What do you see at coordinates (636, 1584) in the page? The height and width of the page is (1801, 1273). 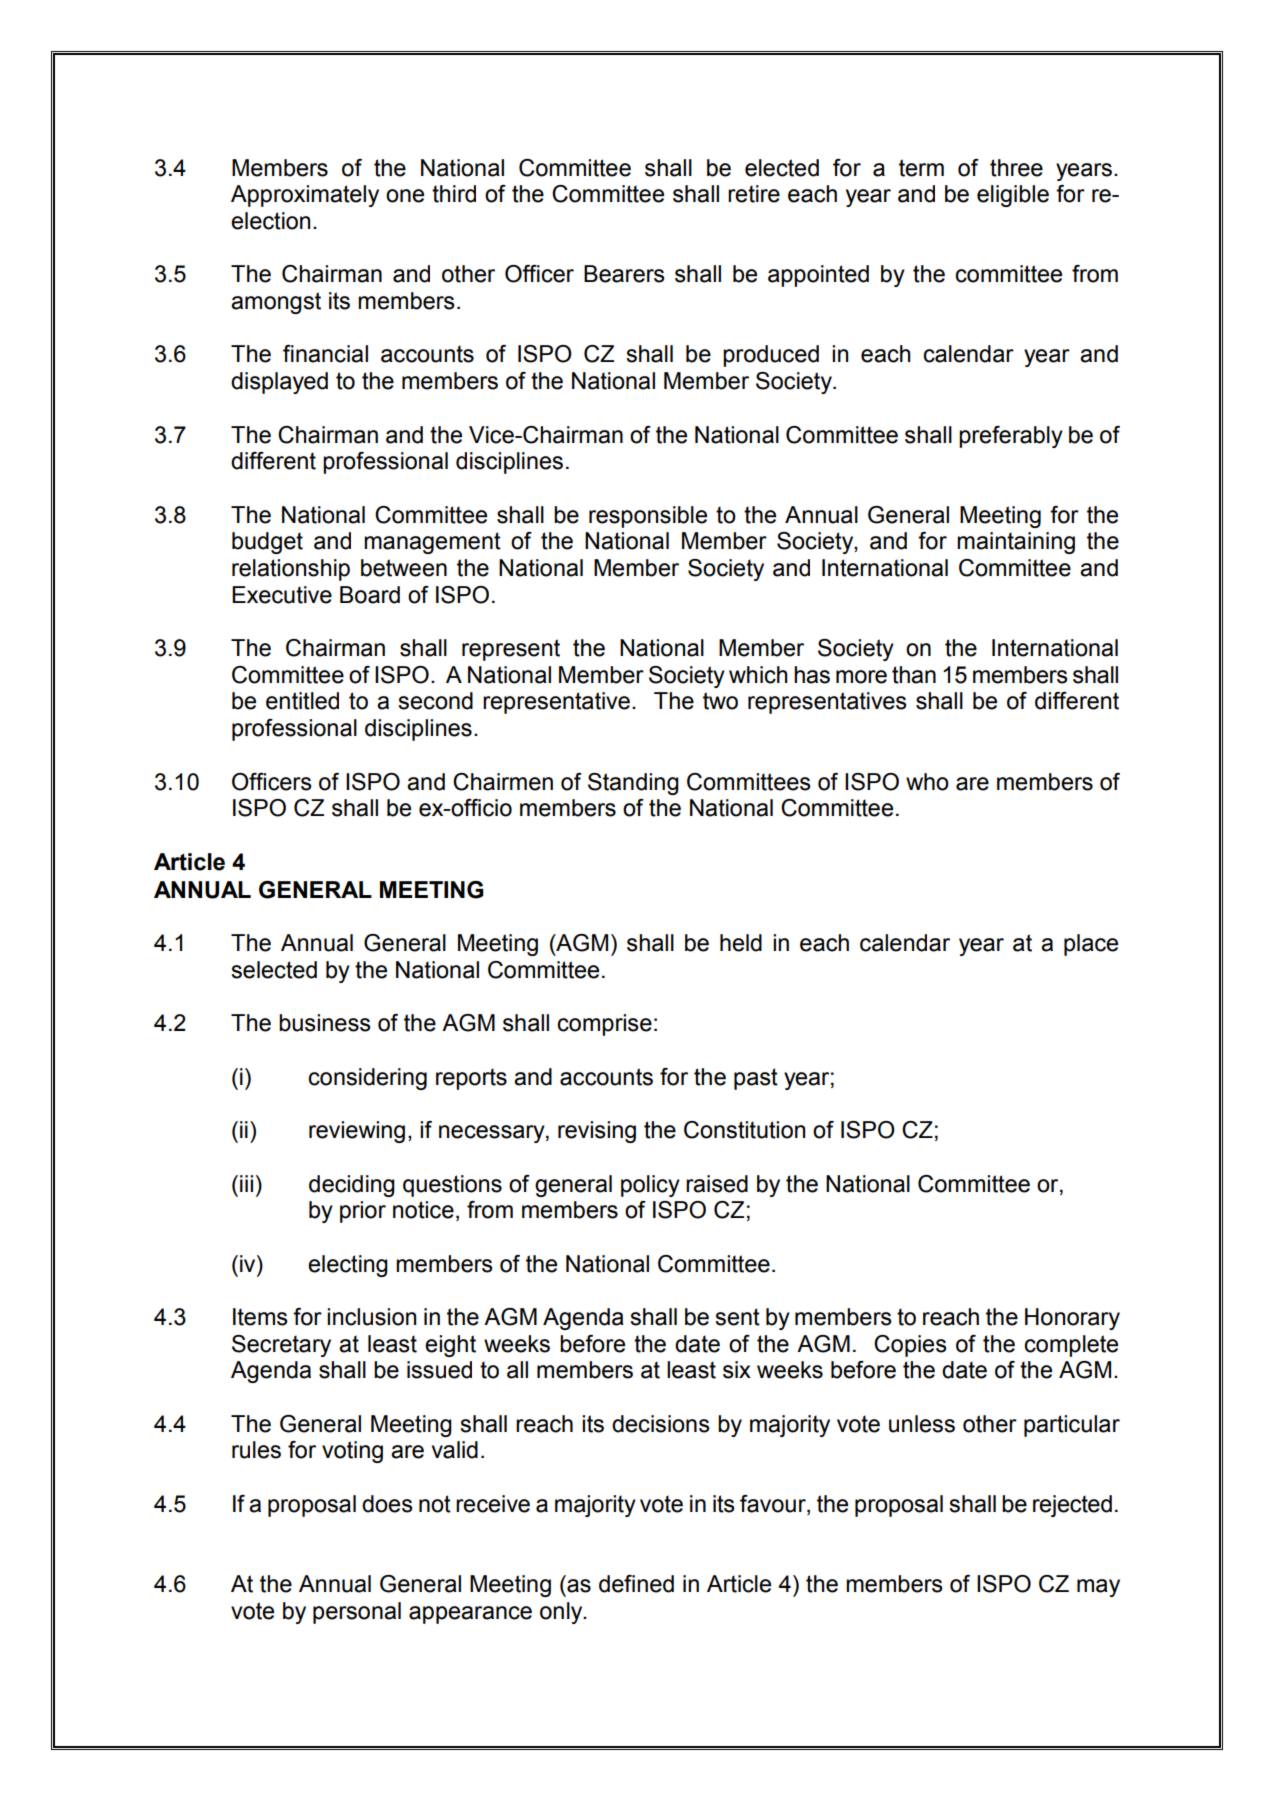 I see `defined` at bounding box center [636, 1584].
